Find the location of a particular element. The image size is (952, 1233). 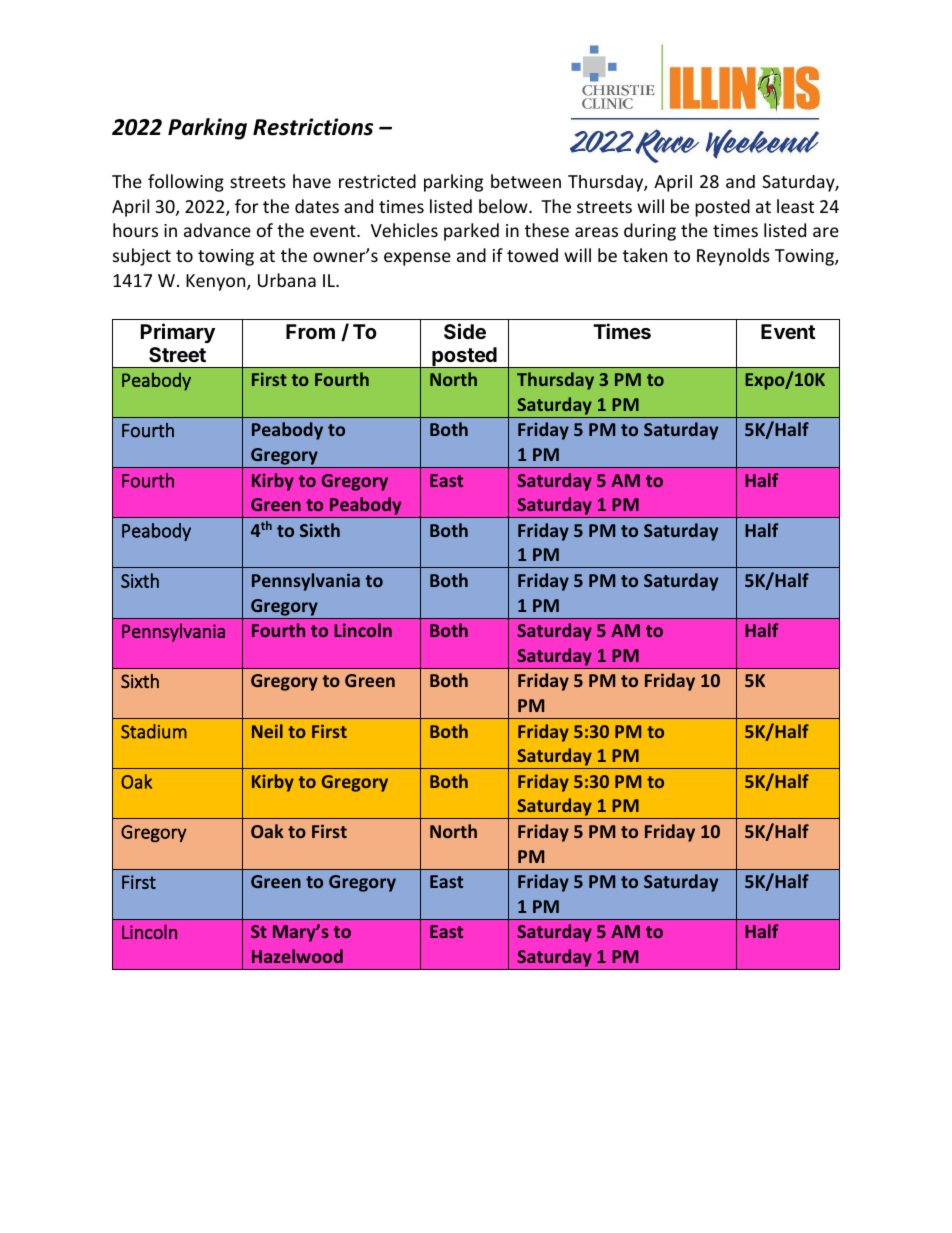

Neil is located at coordinates (267, 731).
